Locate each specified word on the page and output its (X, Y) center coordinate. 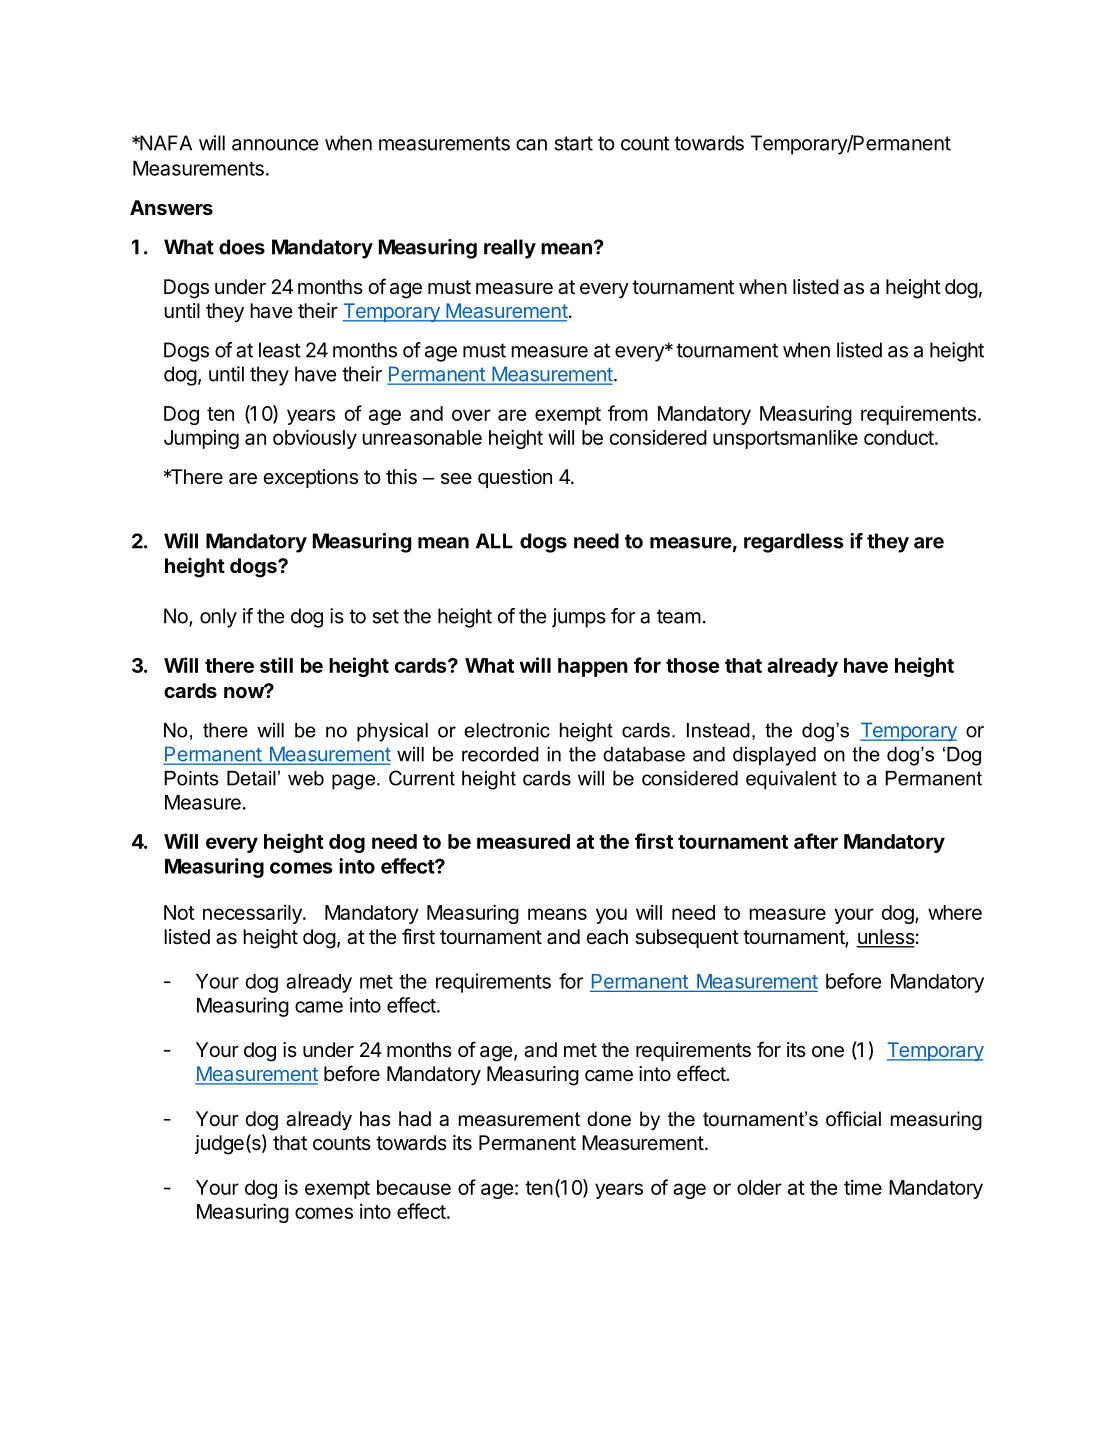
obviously (315, 439)
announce (275, 145)
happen (593, 667)
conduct (899, 437)
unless (885, 938)
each (607, 937)
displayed (774, 756)
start (574, 143)
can (531, 145)
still (276, 665)
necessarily (253, 914)
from (628, 413)
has (375, 1119)
